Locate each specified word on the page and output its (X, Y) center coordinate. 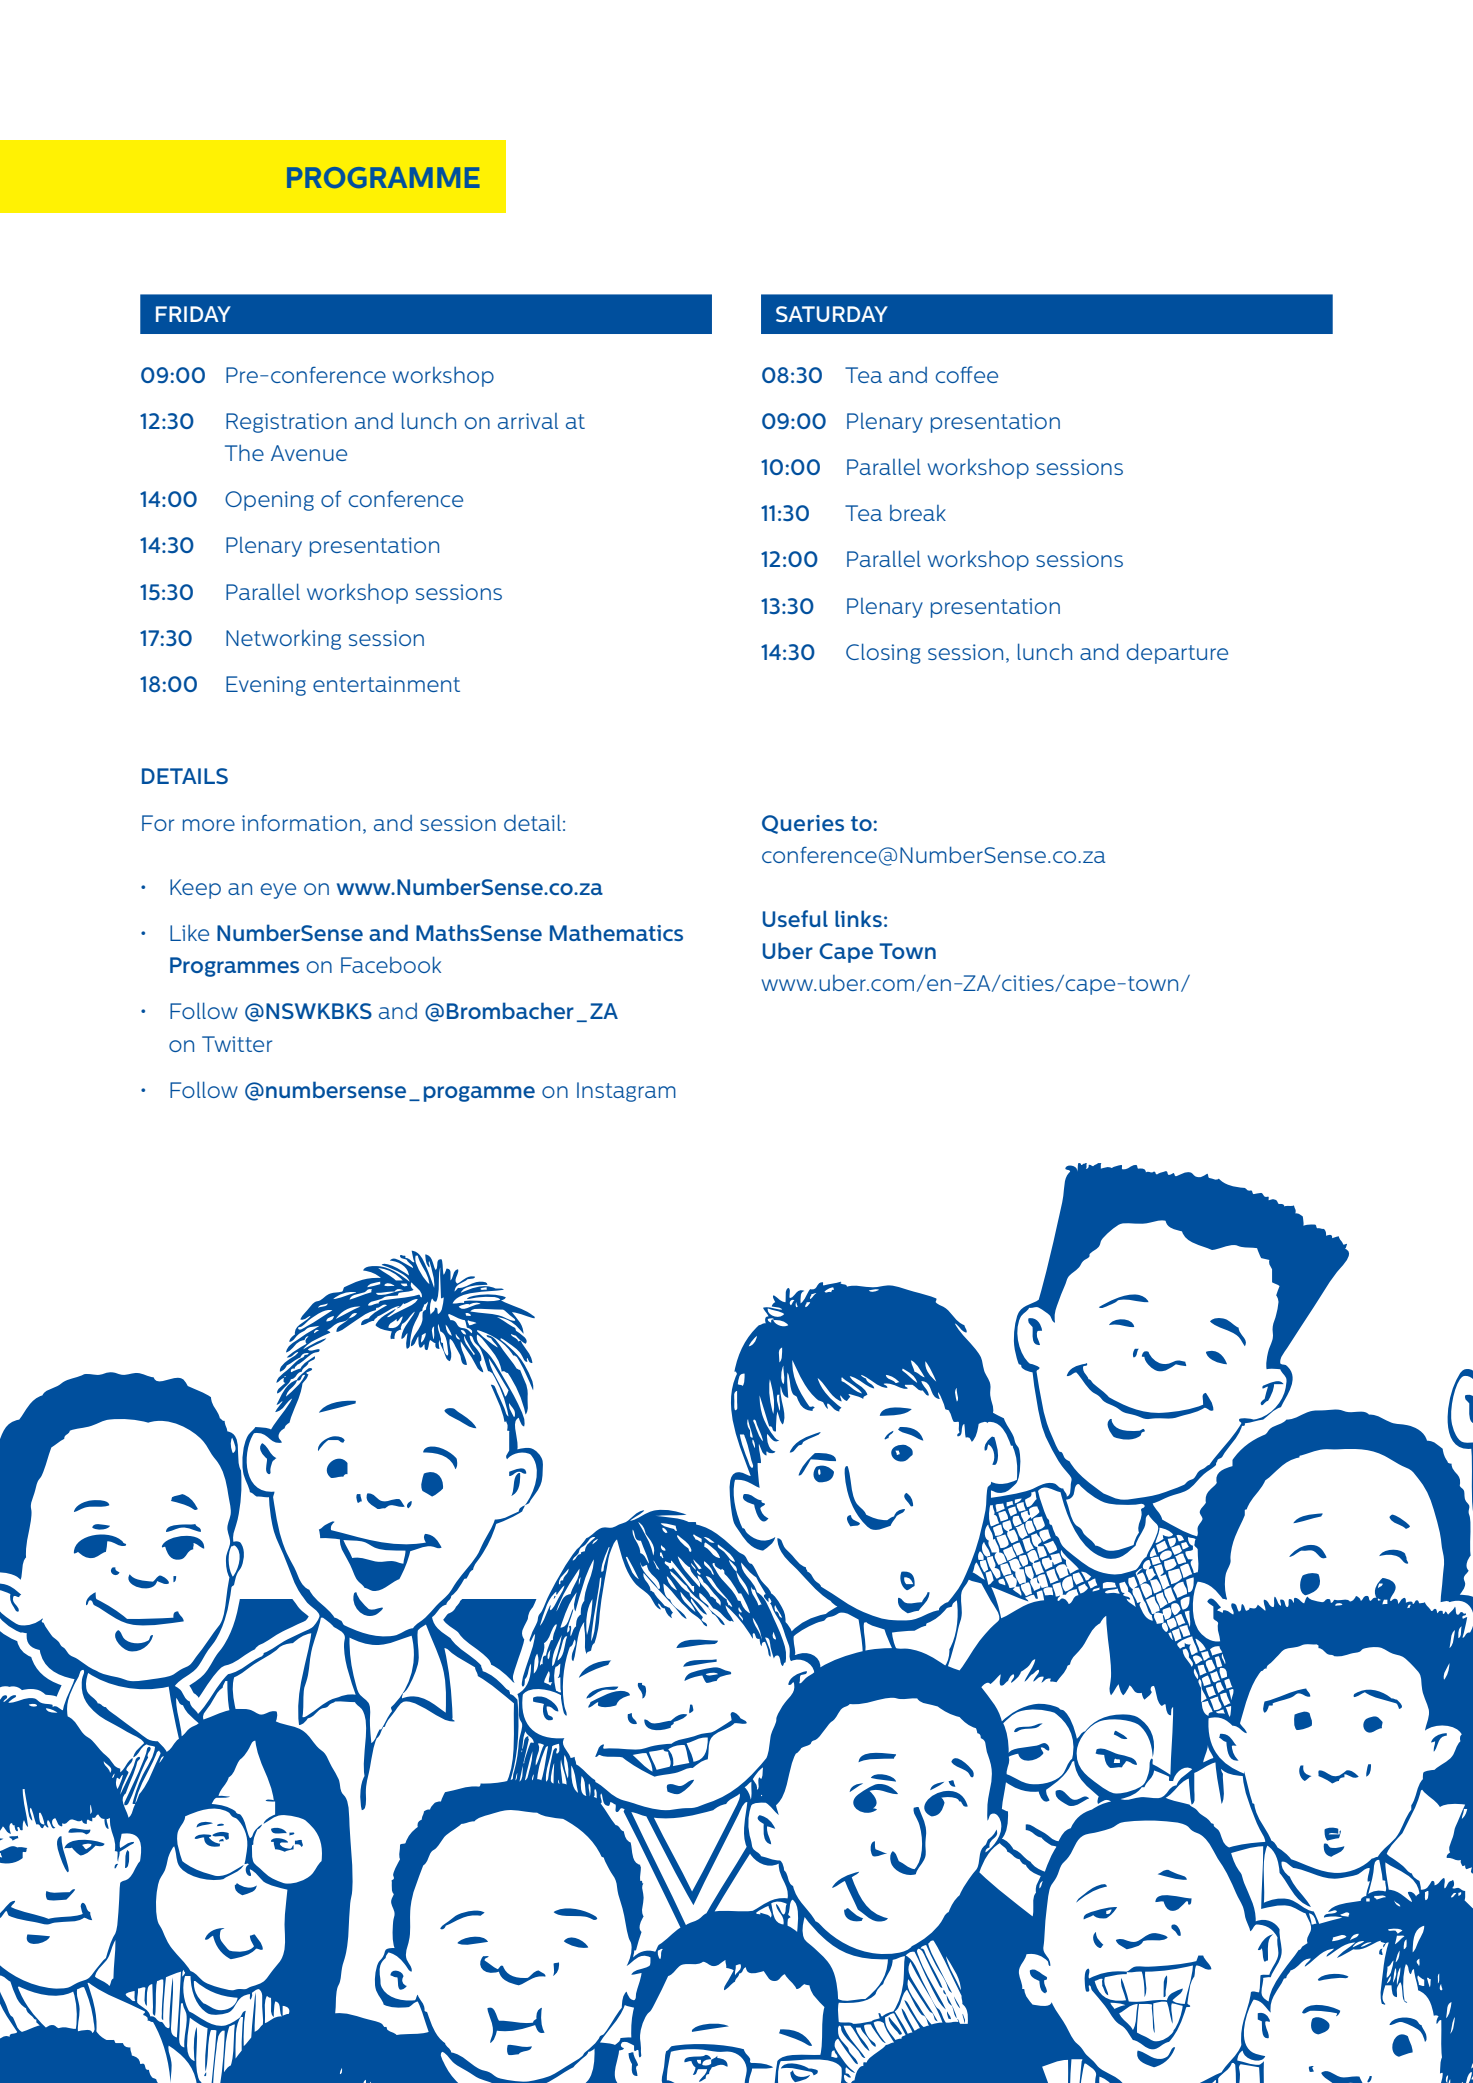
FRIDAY (193, 314)
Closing (883, 653)
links (858, 918)
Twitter (237, 1044)
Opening (269, 501)
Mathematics (616, 932)
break (918, 513)
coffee (967, 374)
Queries (803, 824)
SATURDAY (832, 314)
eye (278, 891)
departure (1177, 653)
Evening (266, 686)
